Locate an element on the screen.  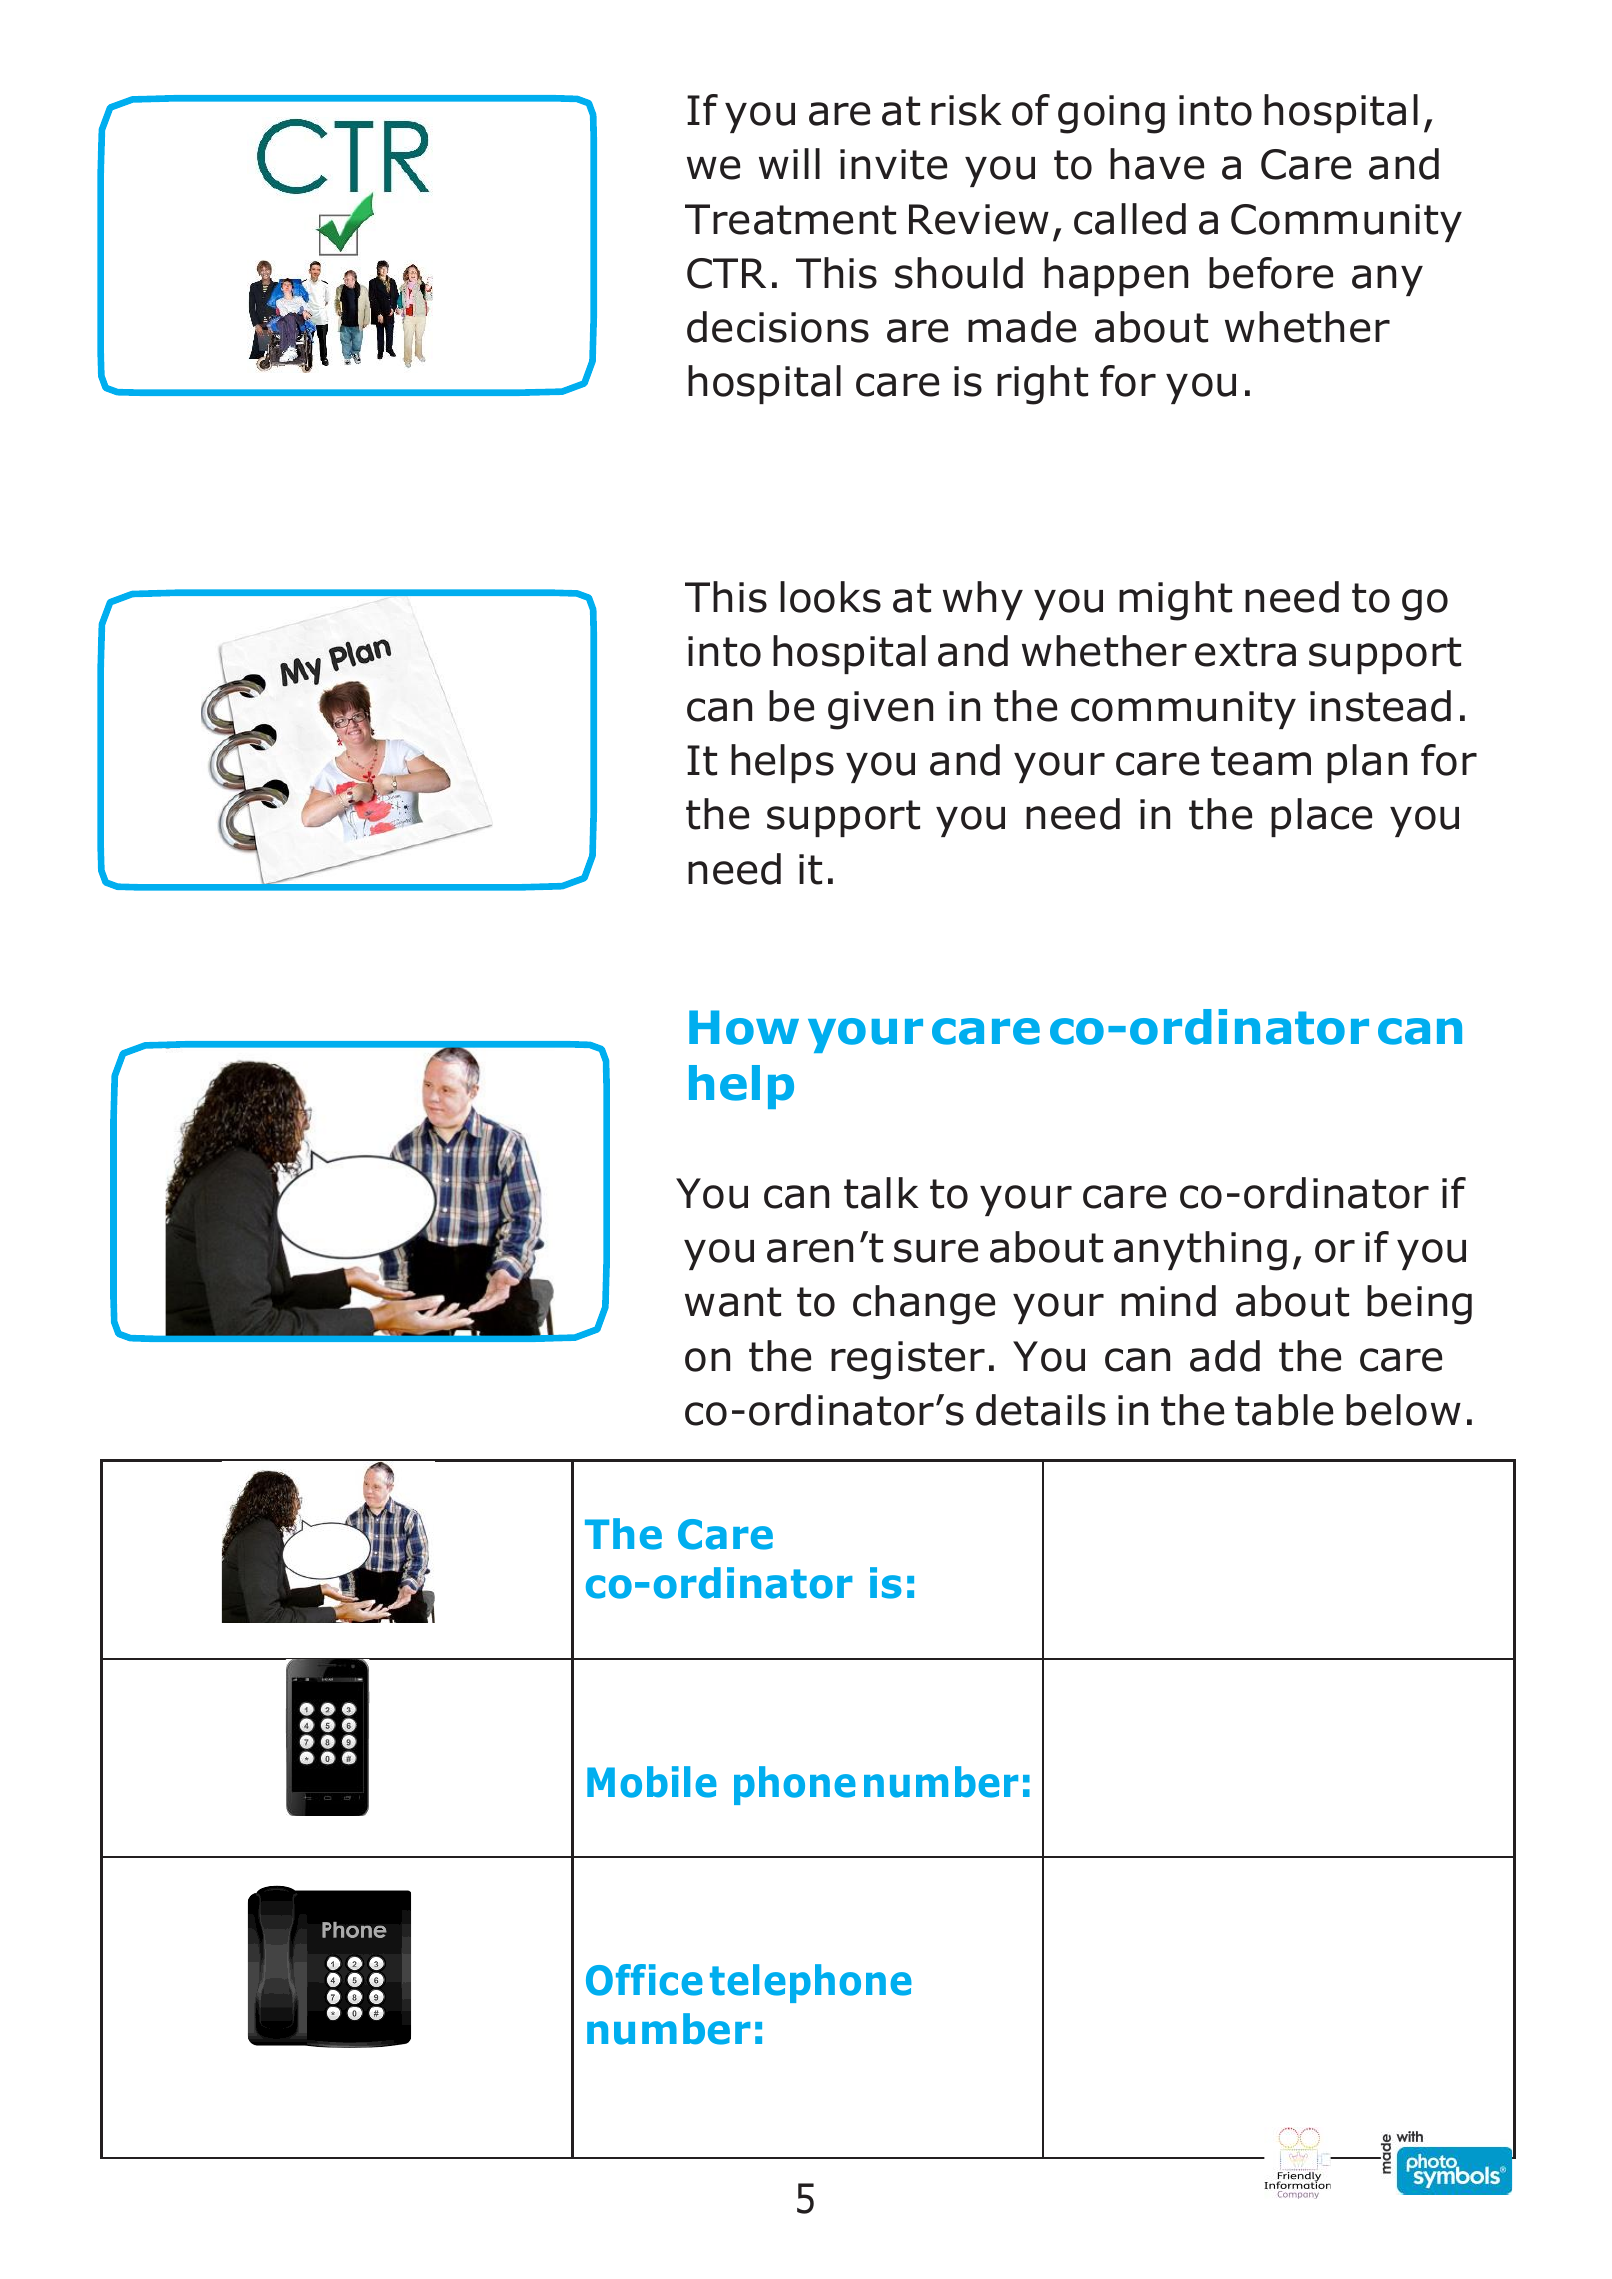
place is located at coordinates (1321, 817).
